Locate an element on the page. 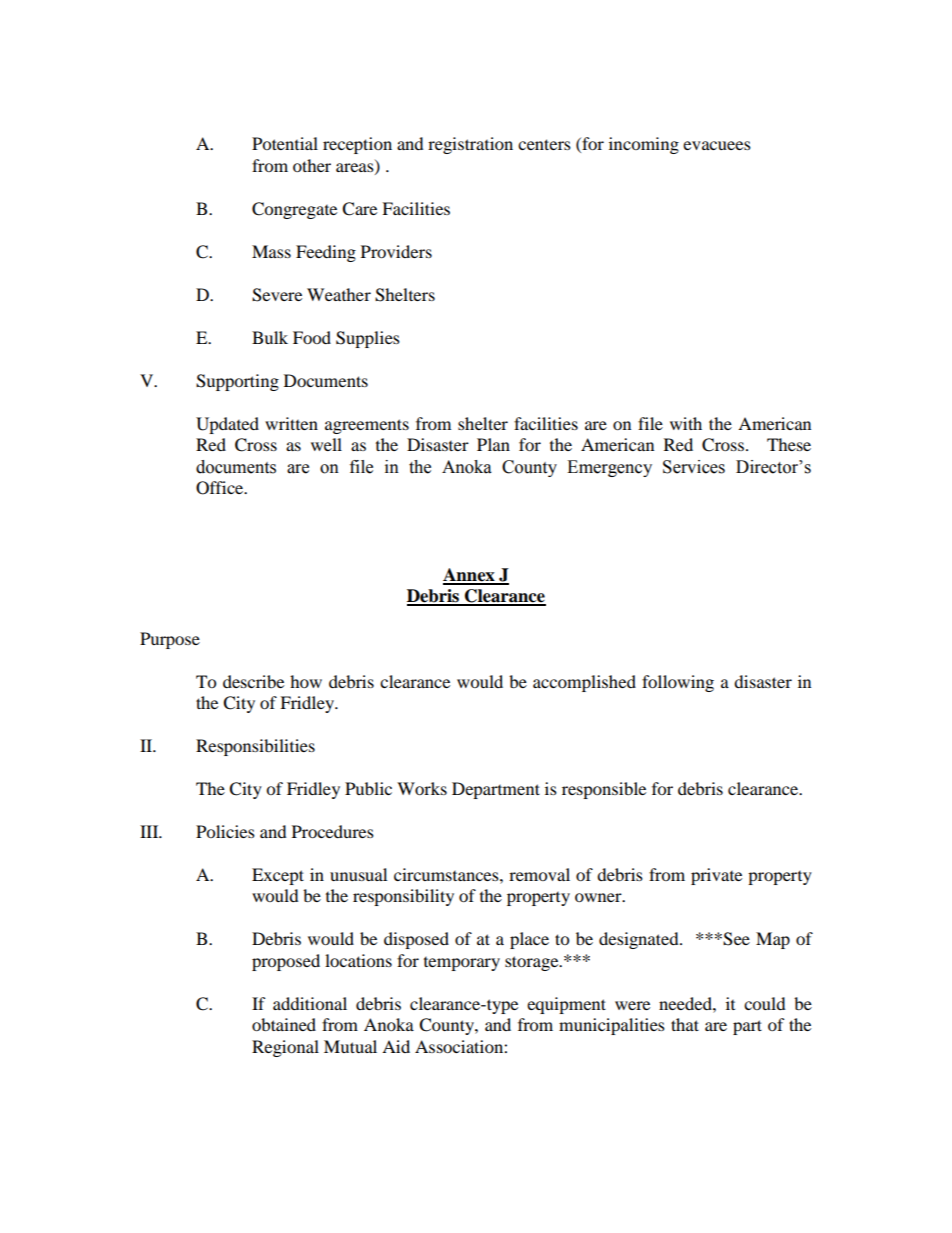  Works is located at coordinates (422, 788).
